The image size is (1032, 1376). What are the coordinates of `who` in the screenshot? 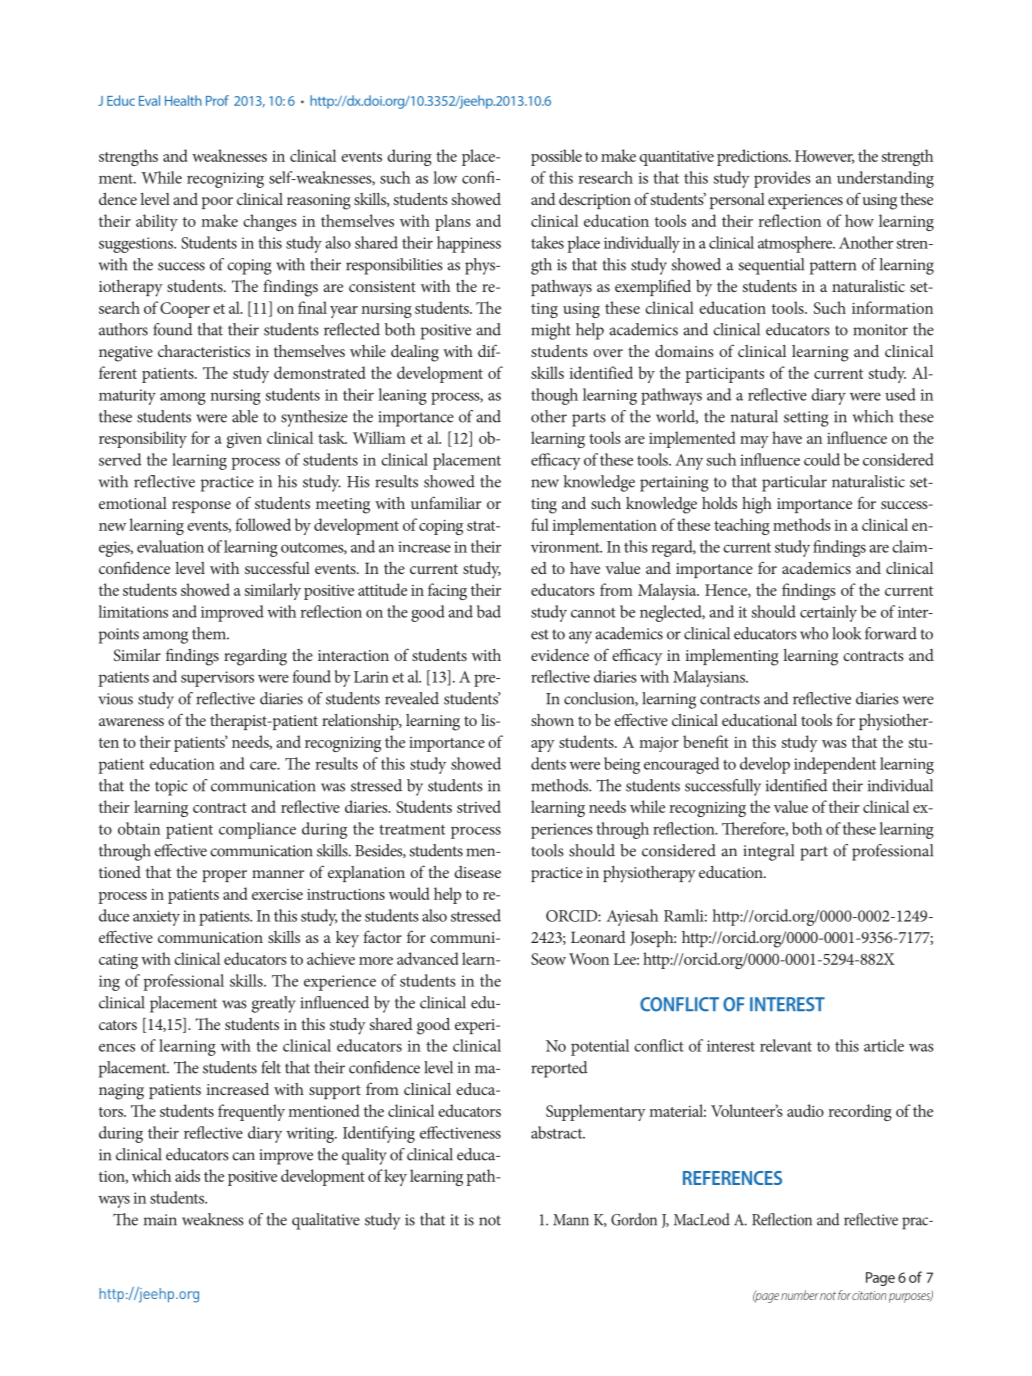 It's located at (814, 633).
